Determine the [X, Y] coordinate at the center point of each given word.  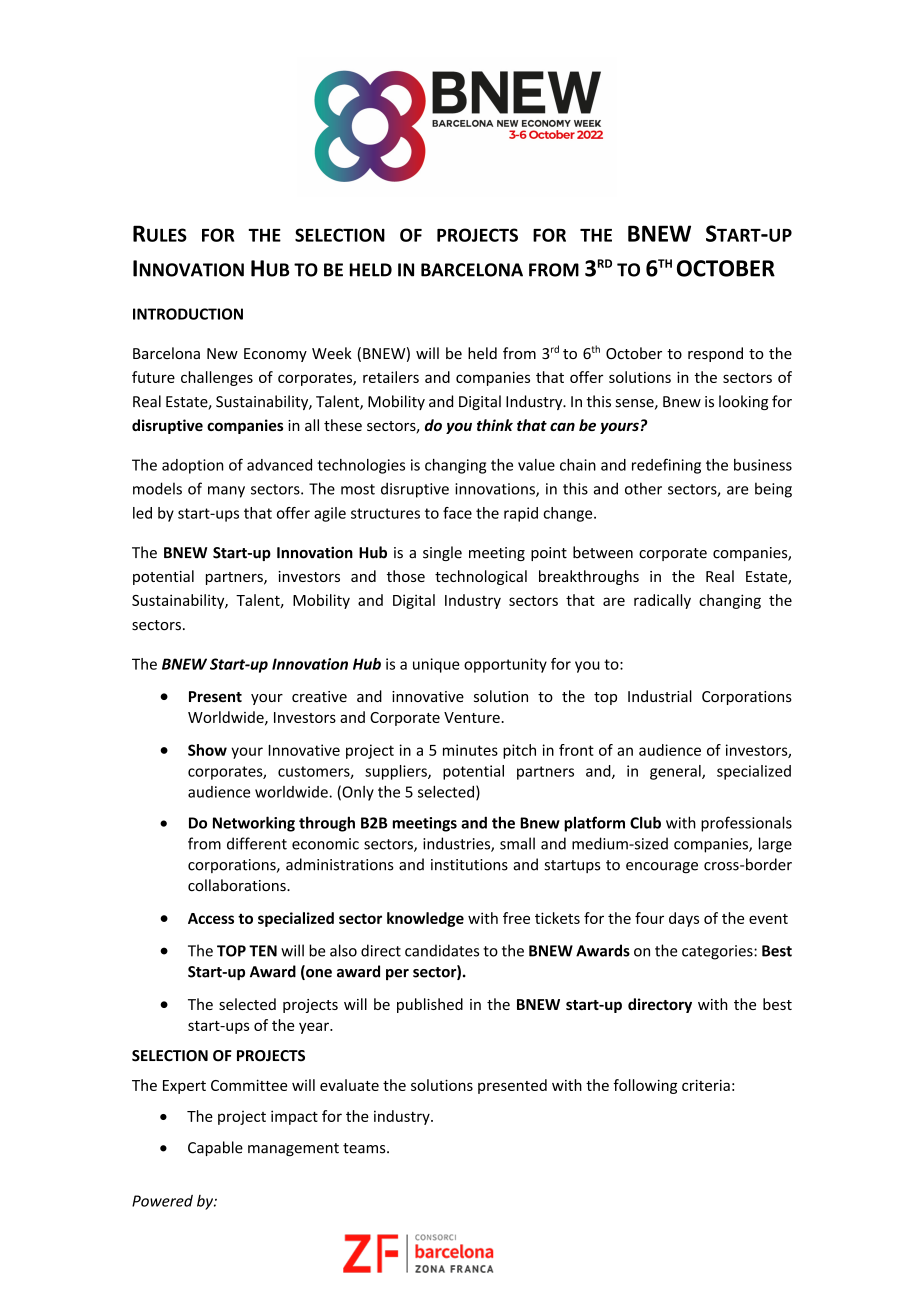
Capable [215, 1148]
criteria [706, 1085]
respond [715, 354]
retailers [391, 377]
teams [365, 1148]
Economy [275, 355]
